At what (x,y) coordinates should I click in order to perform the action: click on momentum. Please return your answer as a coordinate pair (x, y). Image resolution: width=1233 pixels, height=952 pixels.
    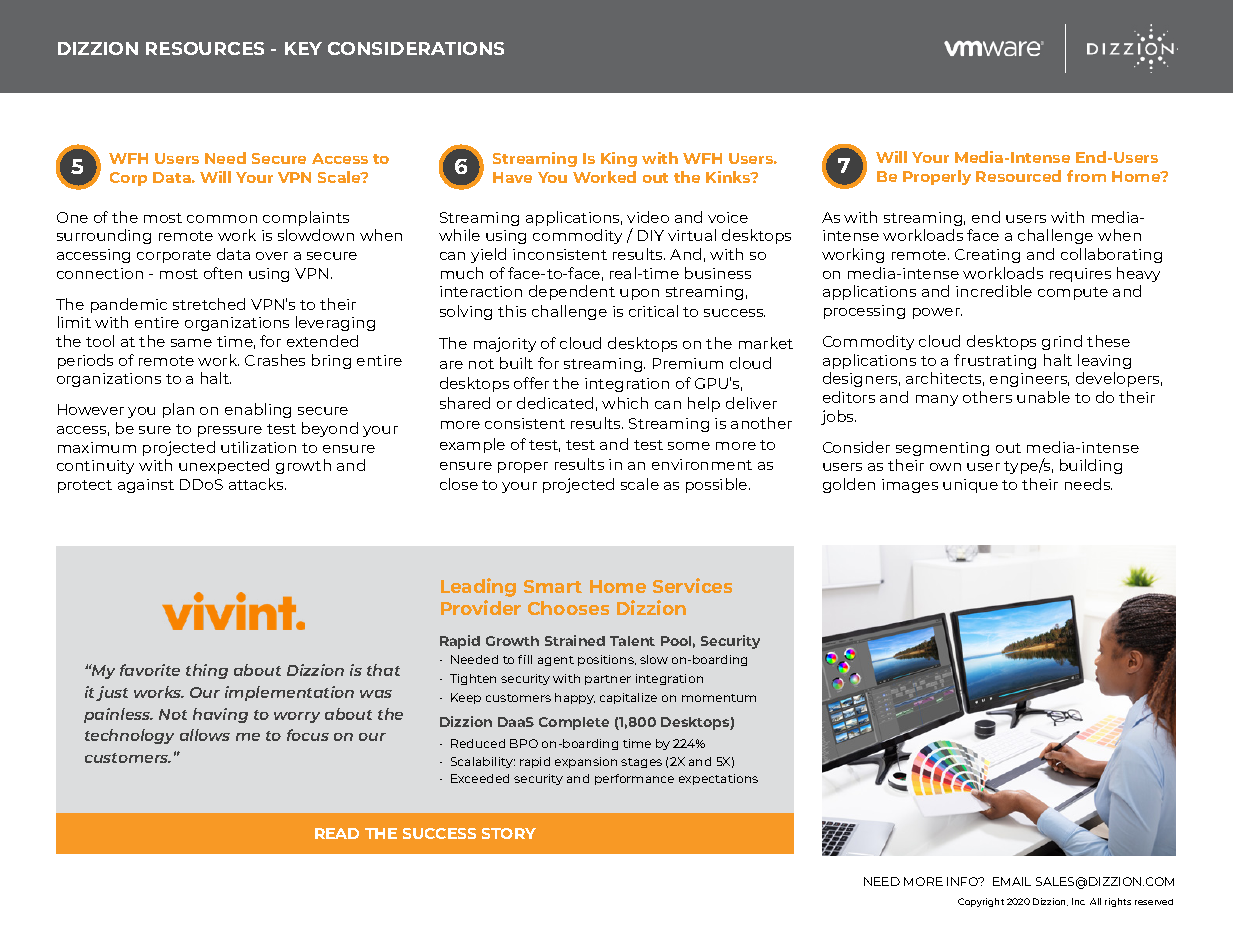
    Looking at the image, I should click on (719, 698).
